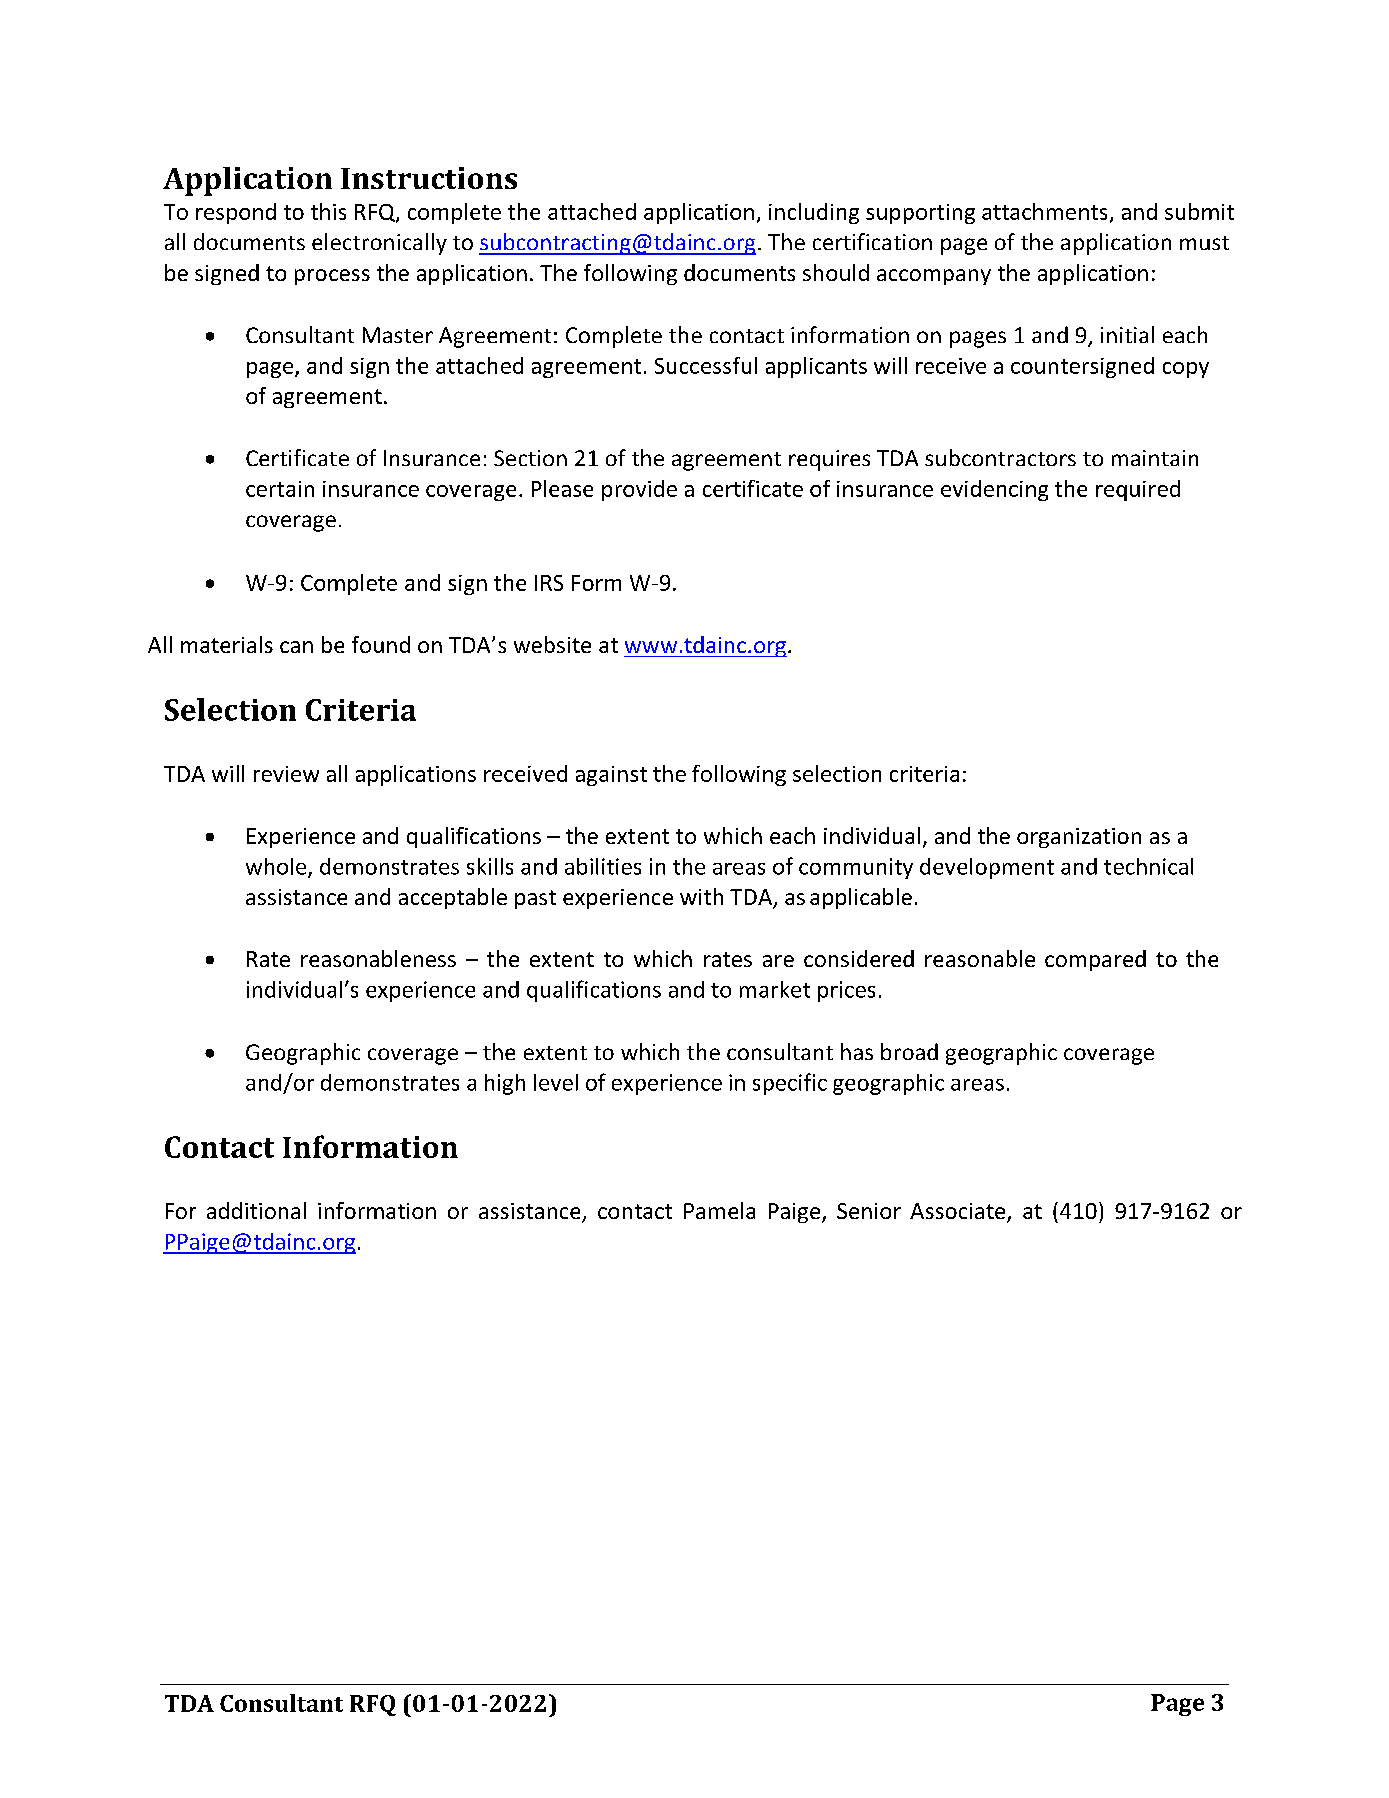  I want to click on attachments, so click(1044, 211).
